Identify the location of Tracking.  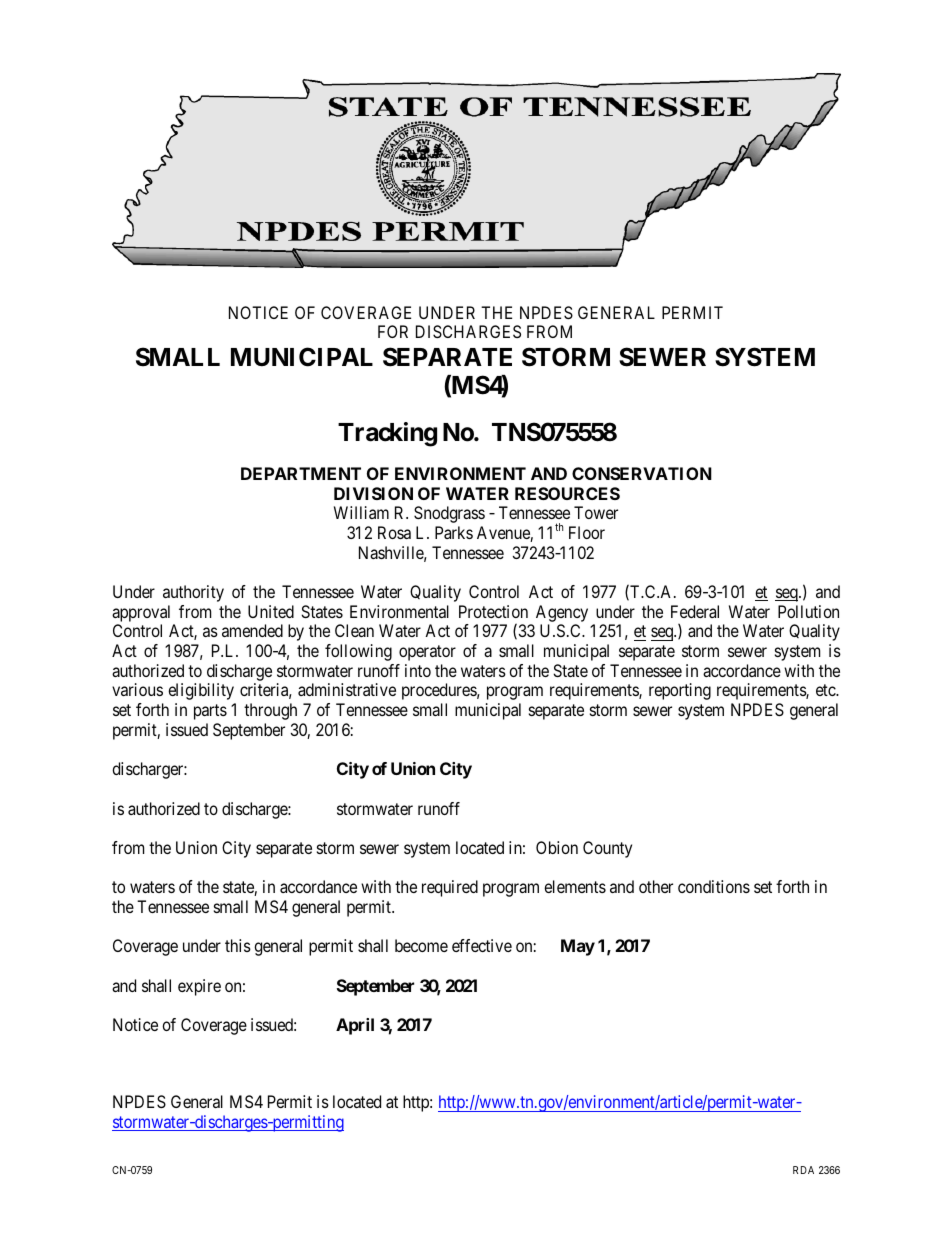
(387, 434).
